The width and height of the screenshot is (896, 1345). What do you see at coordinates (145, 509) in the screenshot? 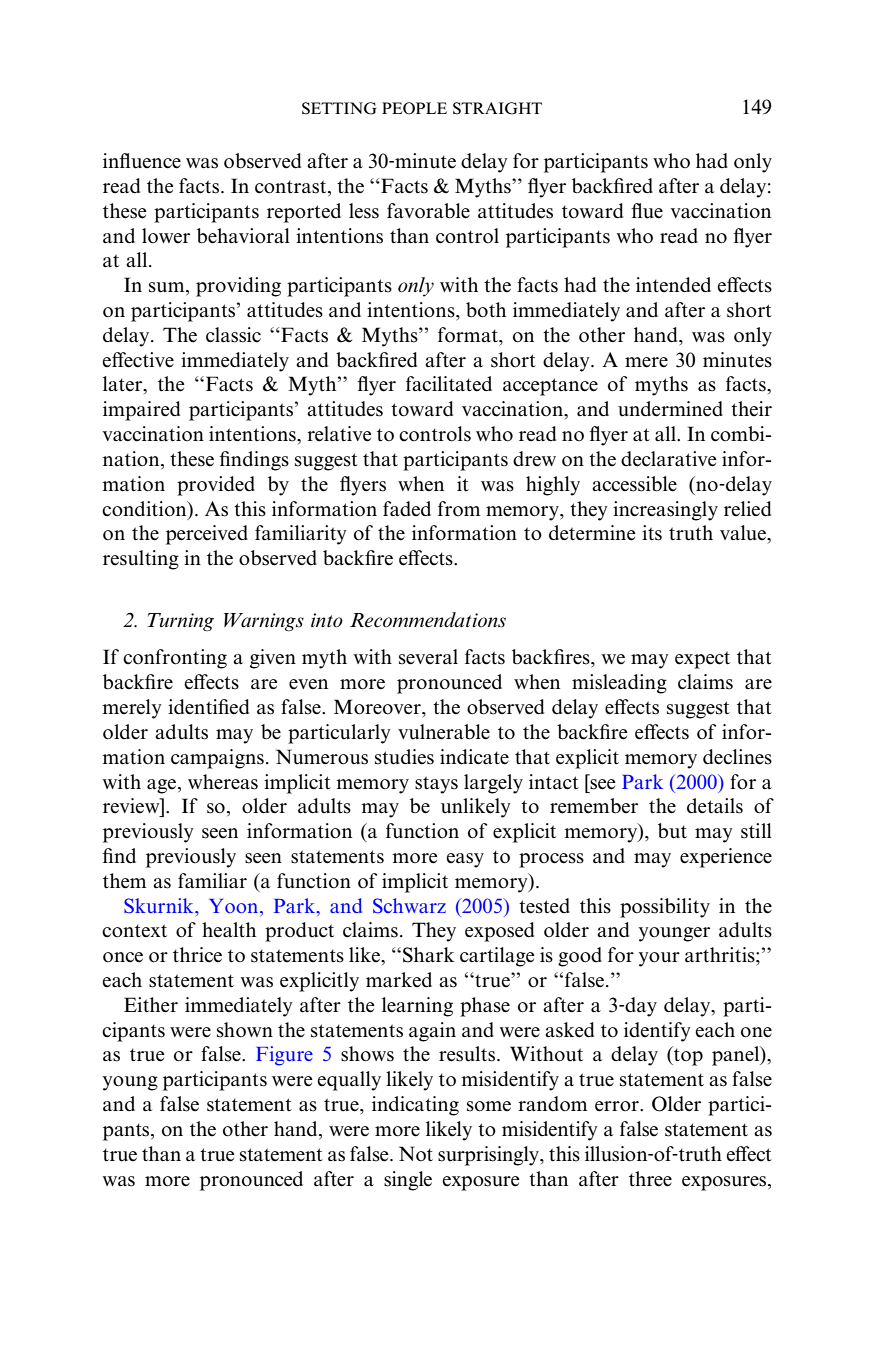
I see `condition` at bounding box center [145, 509].
